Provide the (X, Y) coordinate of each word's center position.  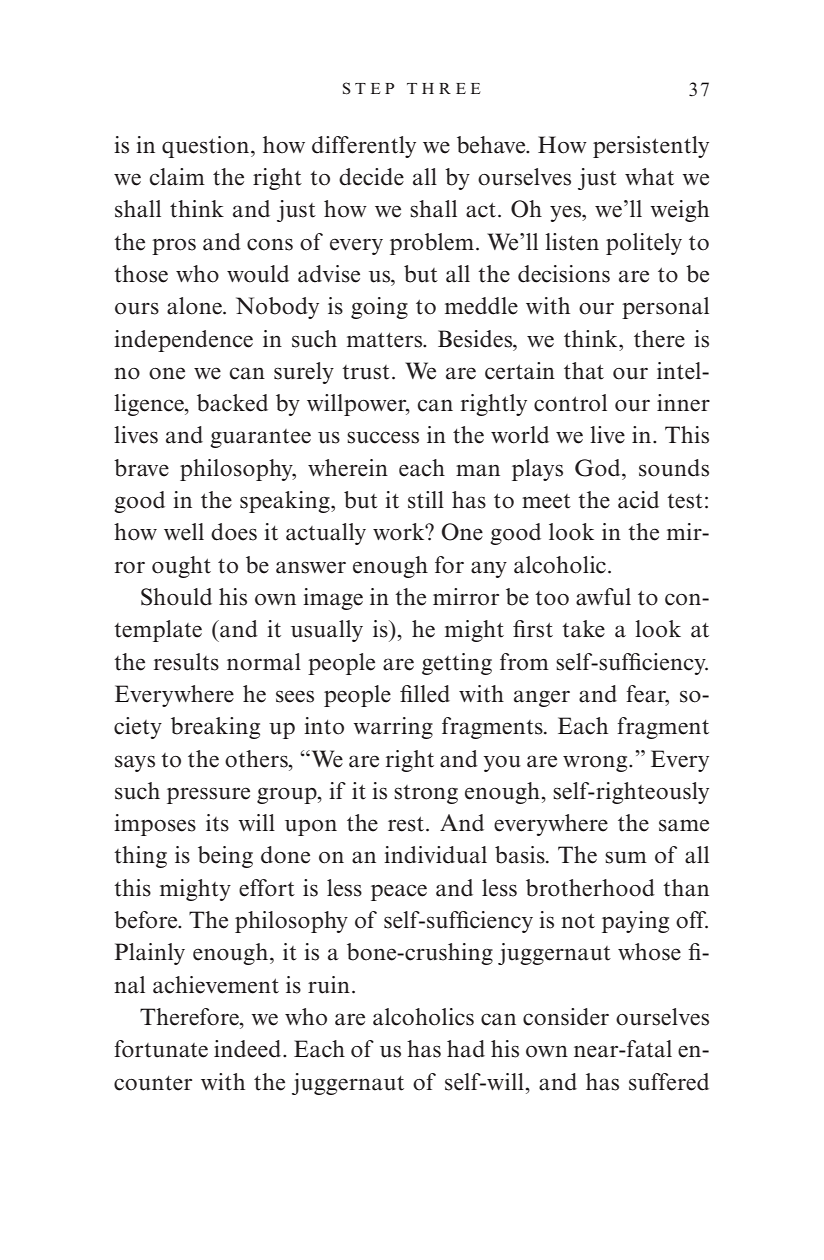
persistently (651, 147)
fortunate (161, 1049)
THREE (443, 88)
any (489, 569)
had (466, 1049)
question (207, 147)
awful (603, 597)
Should (176, 597)
